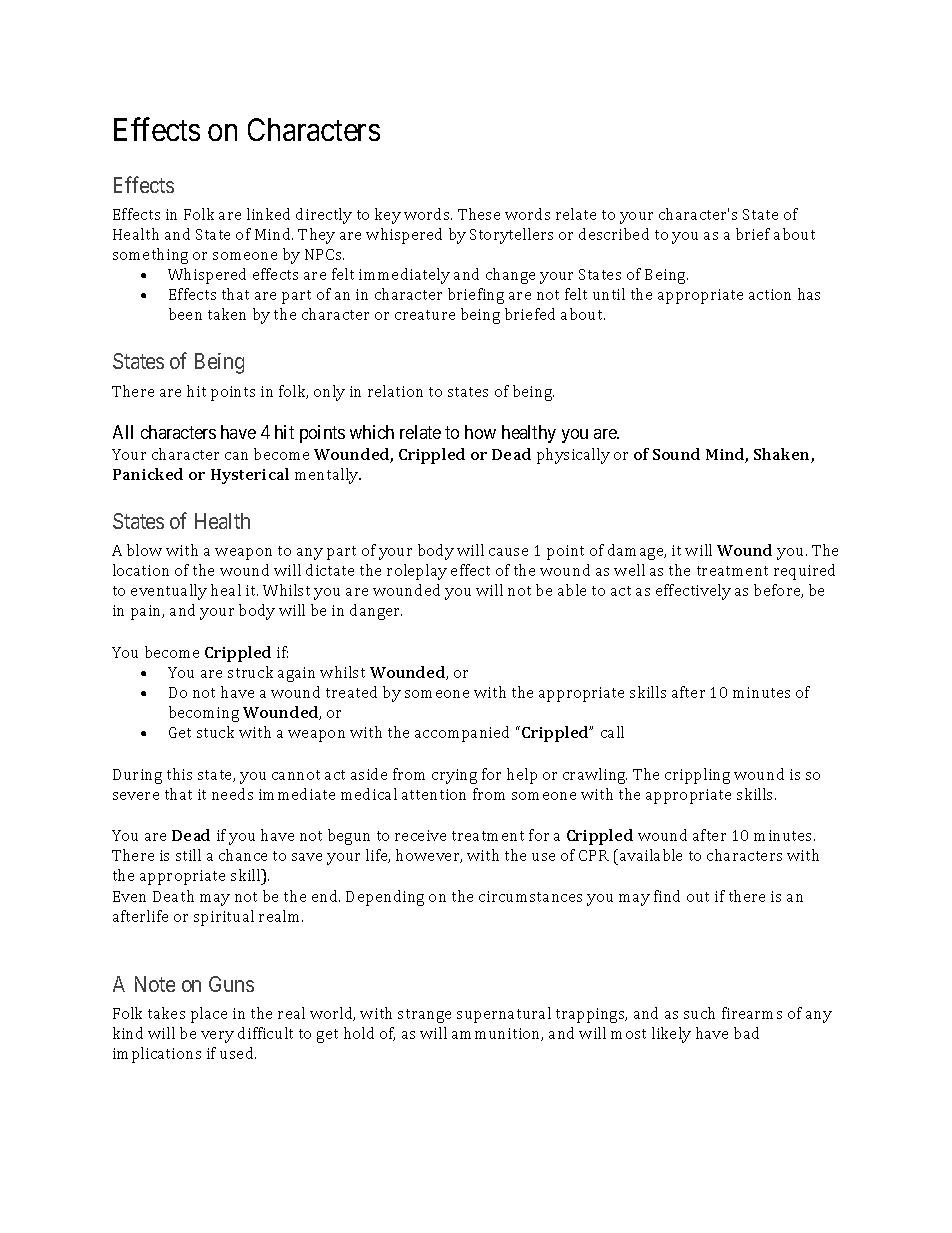 This page has width=952, height=1233. What do you see at coordinates (479, 214) in the page?
I see `These` at bounding box center [479, 214].
